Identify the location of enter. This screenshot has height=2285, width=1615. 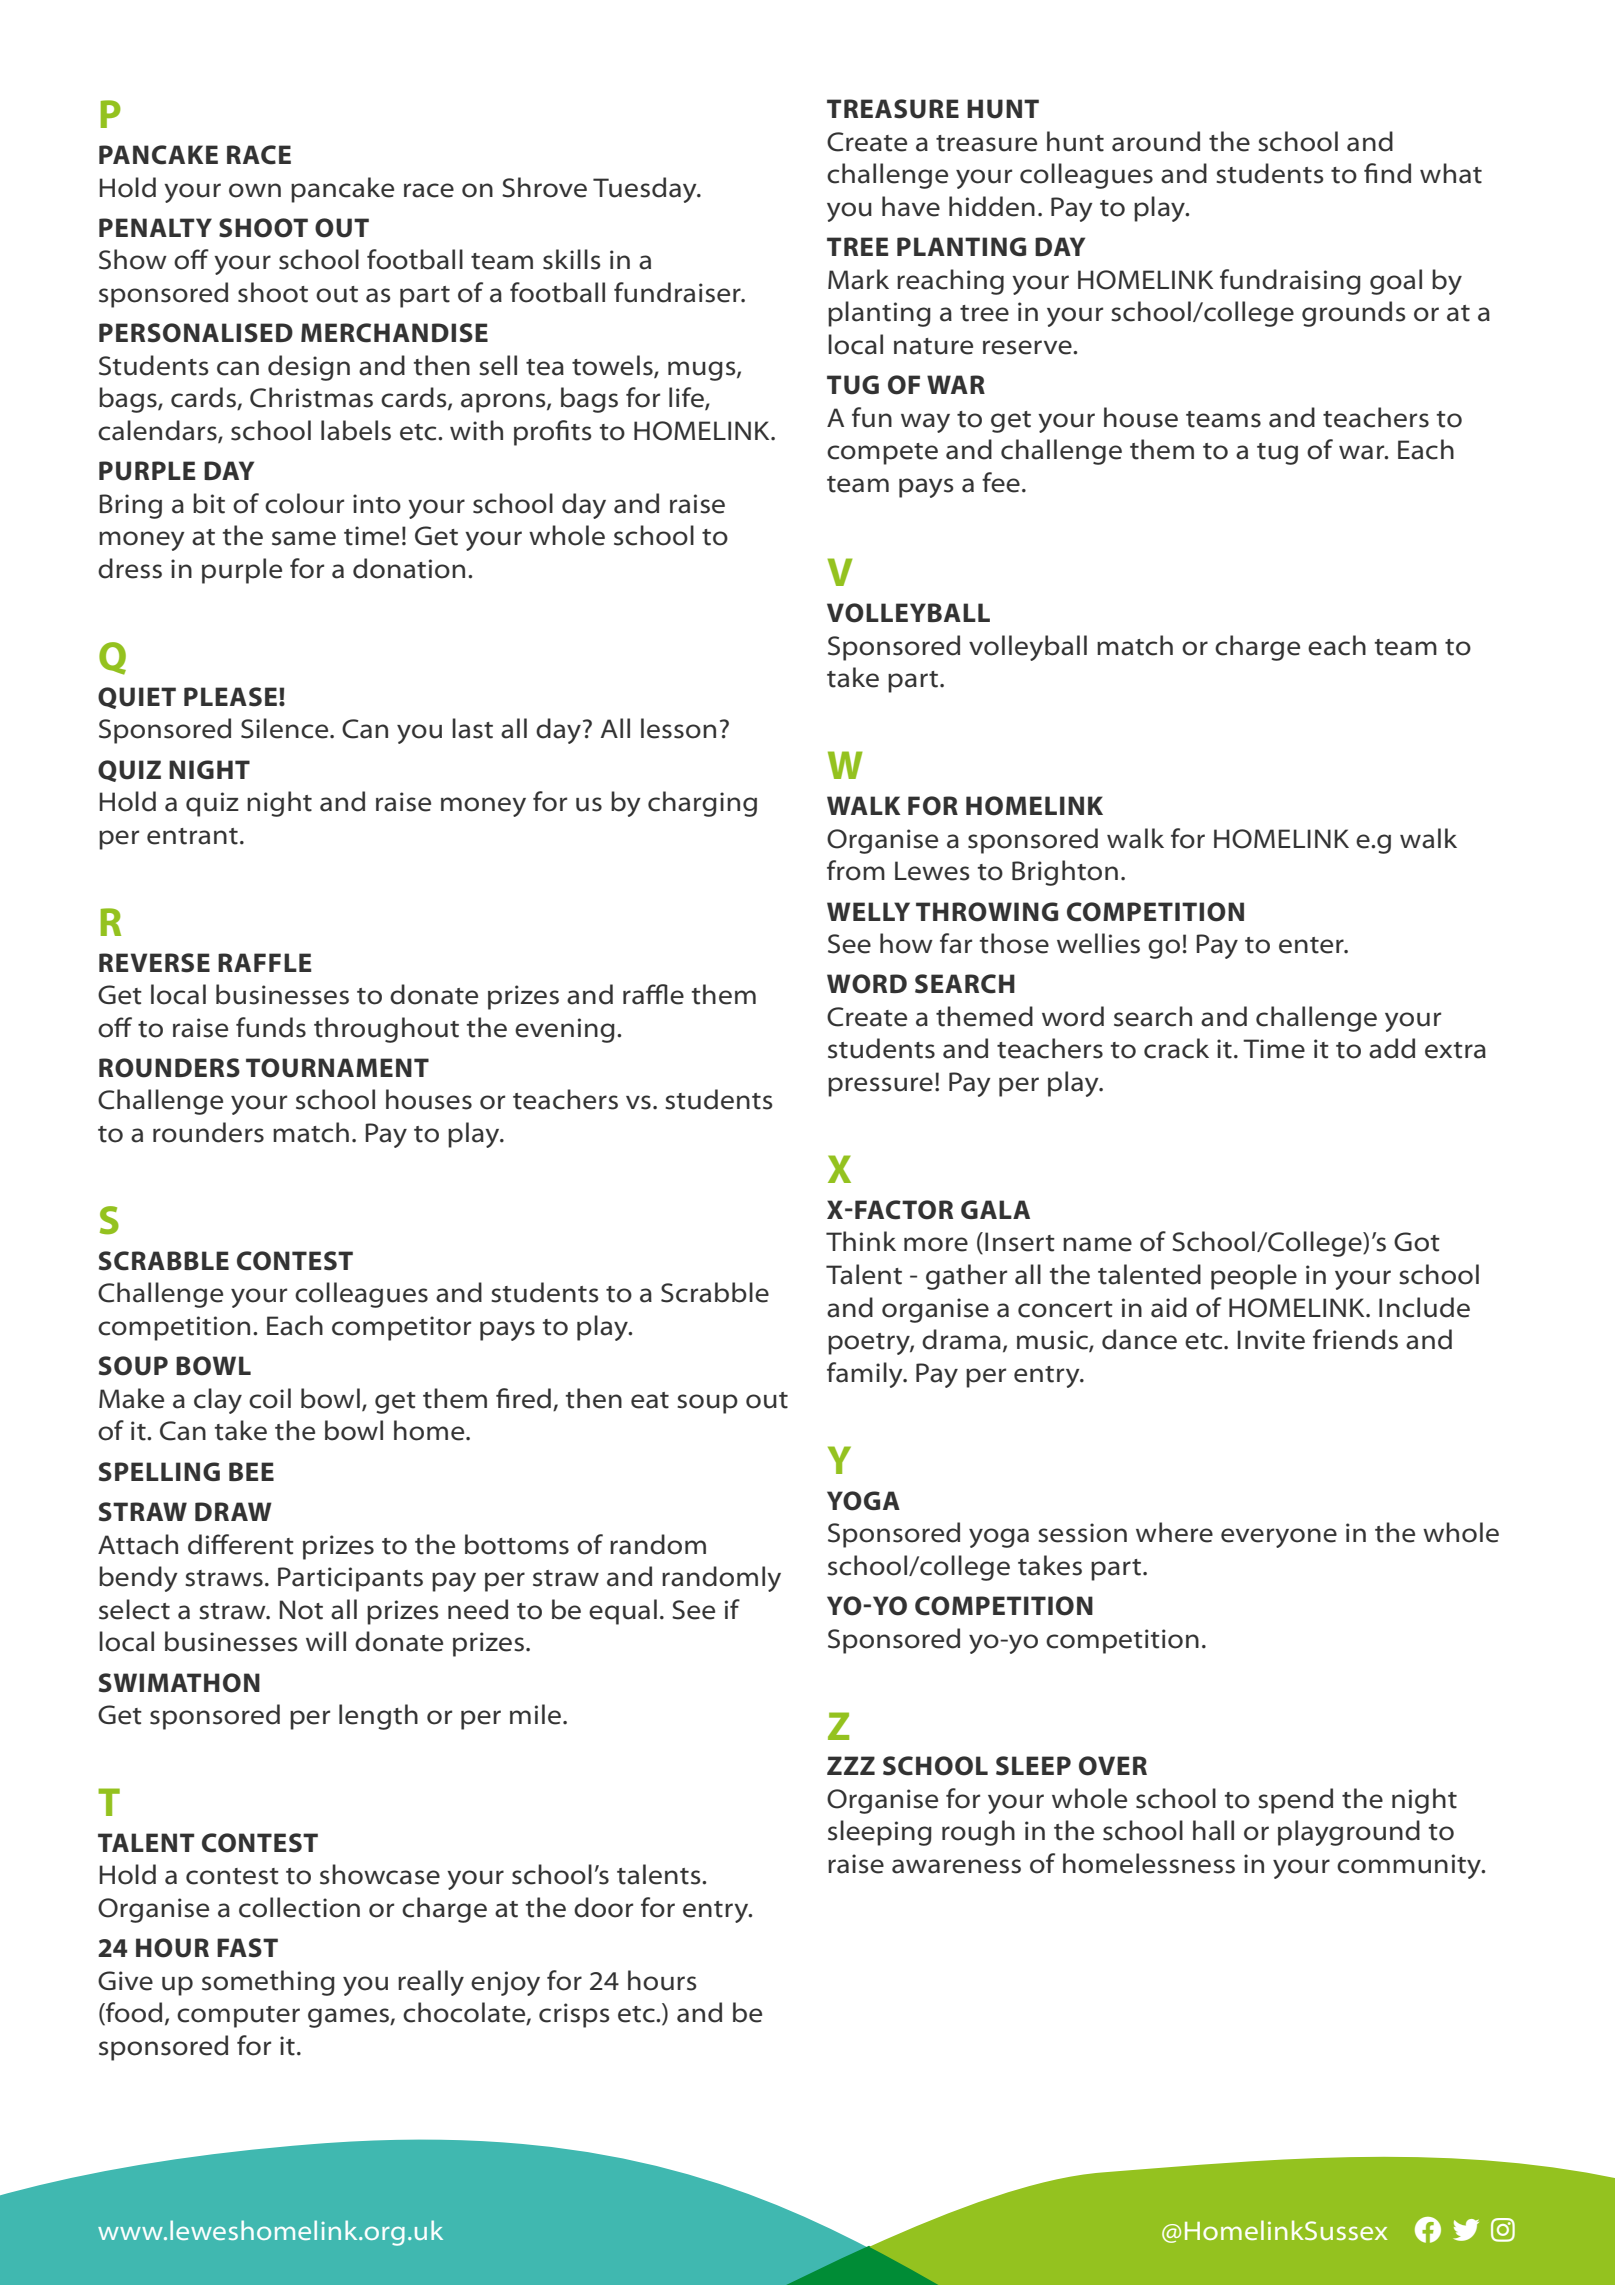
(1312, 945).
